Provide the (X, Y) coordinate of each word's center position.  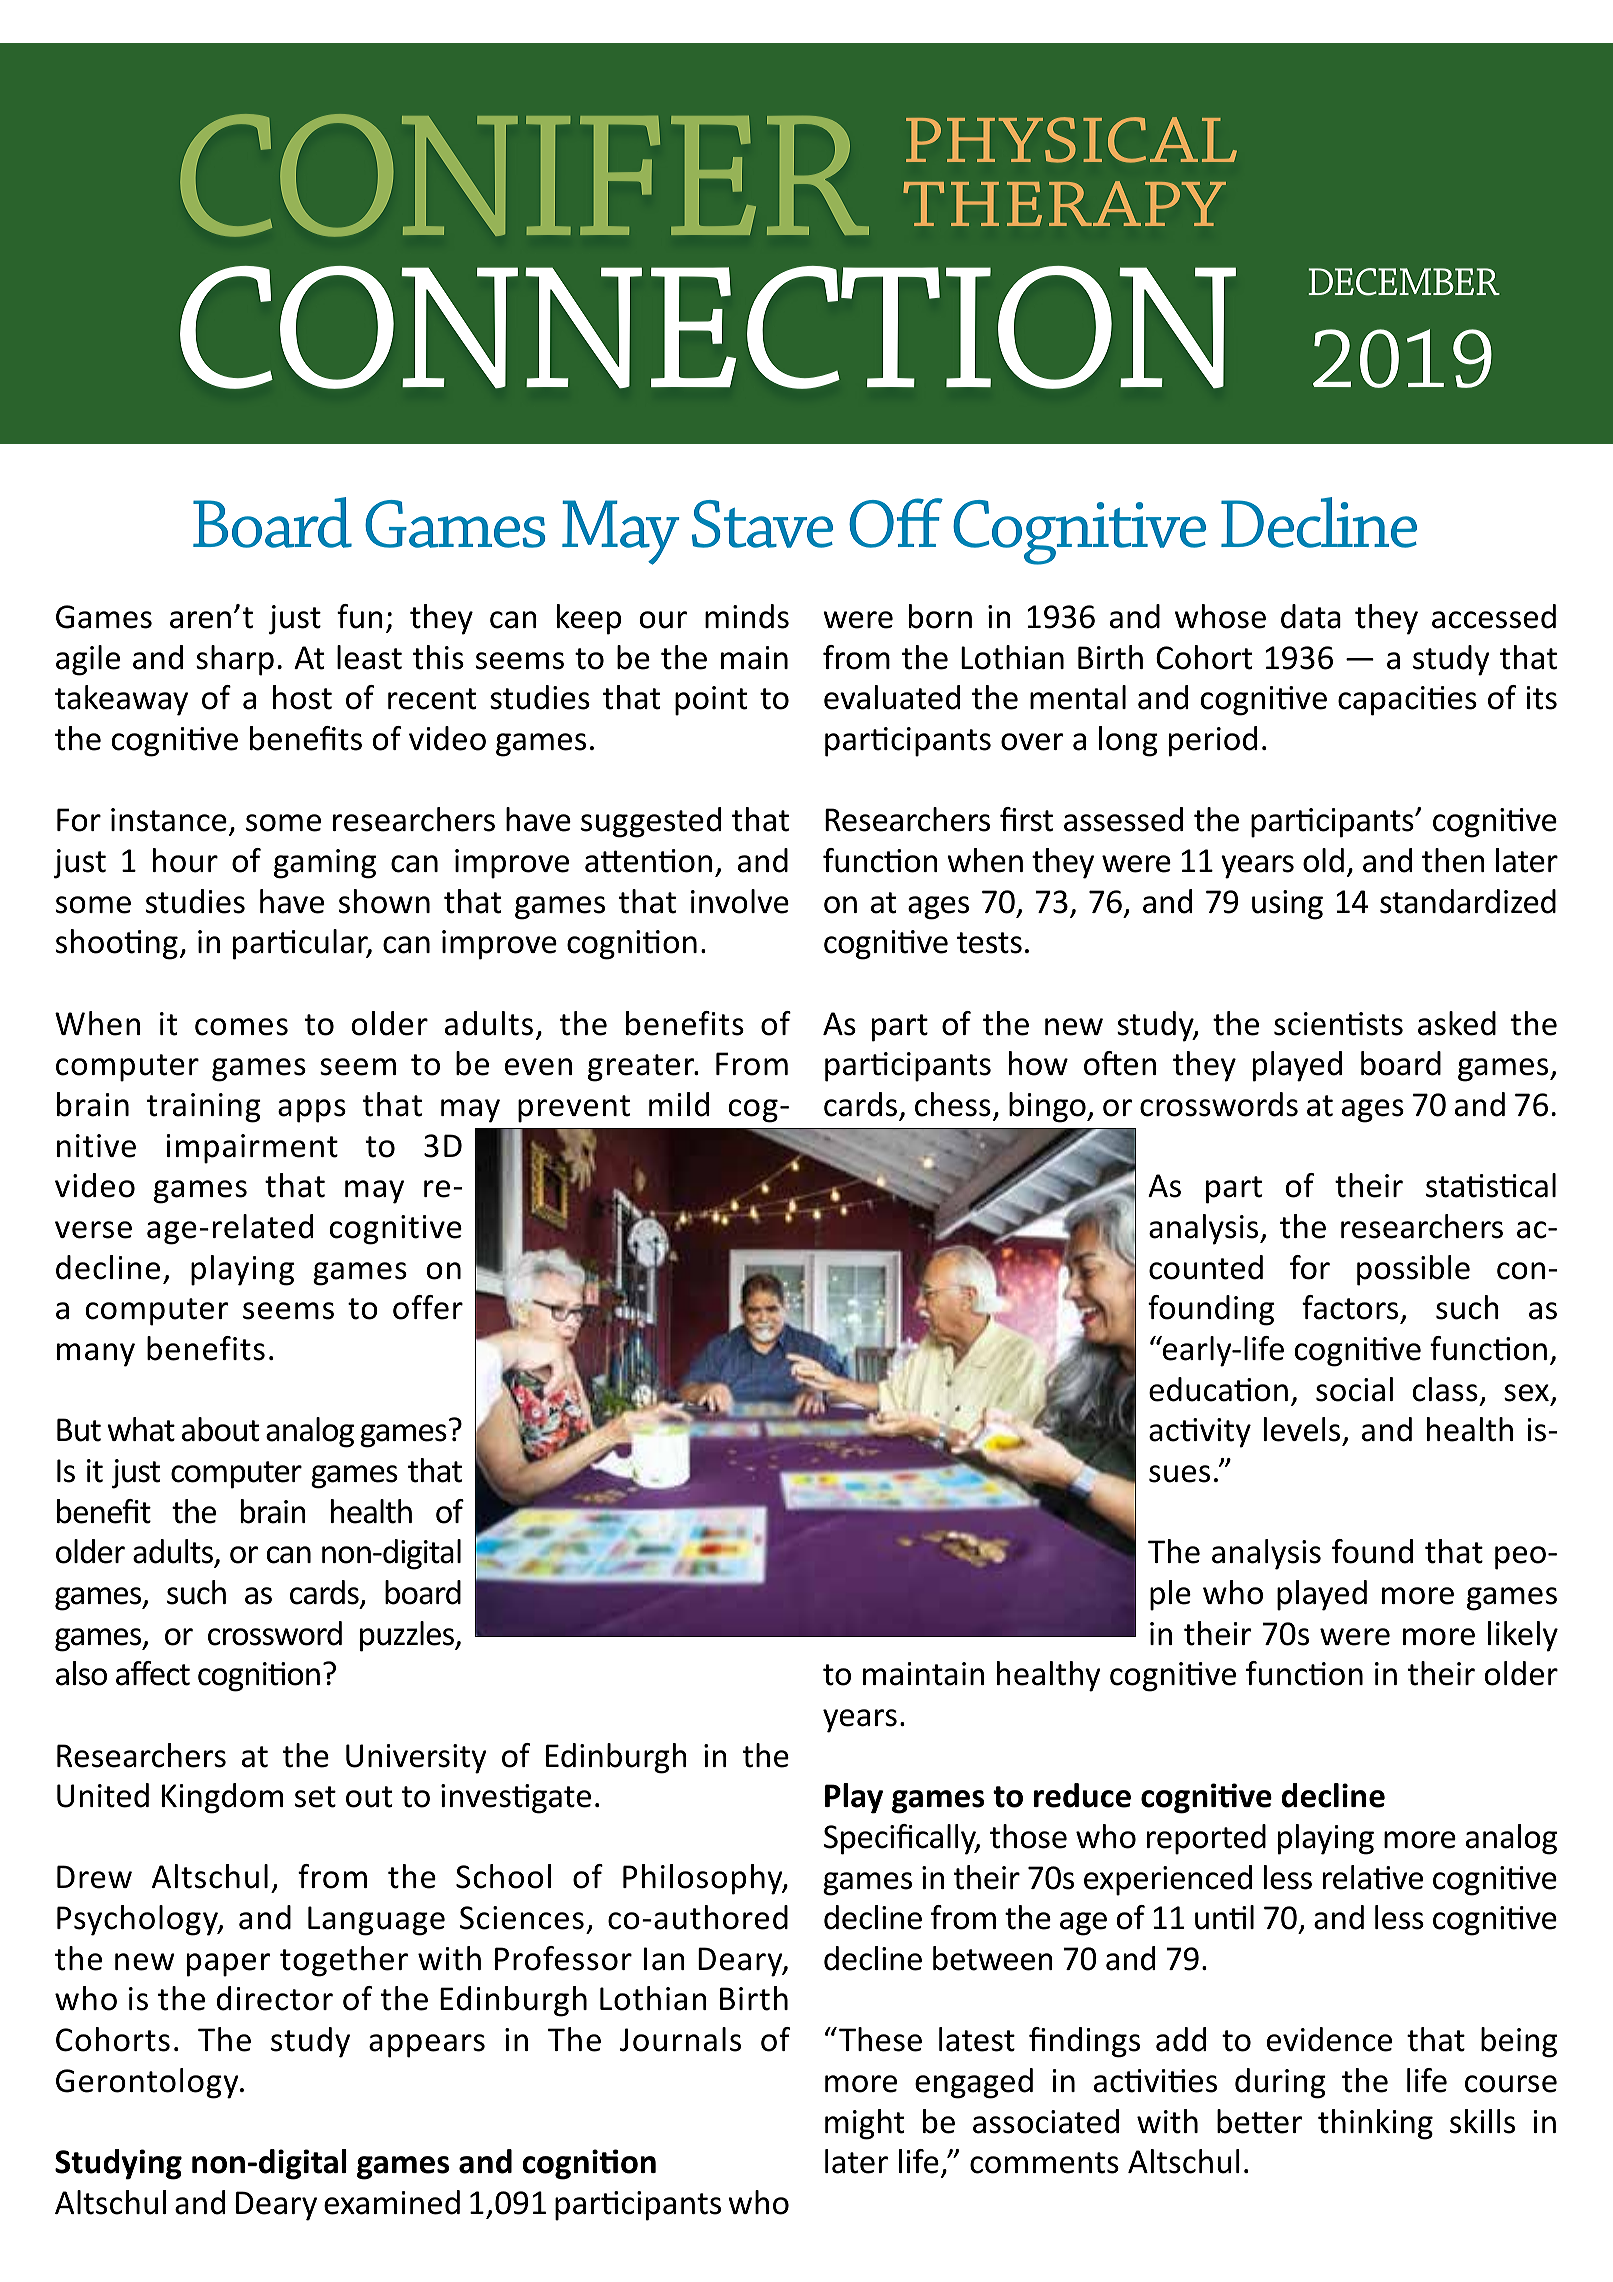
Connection (708, 327)
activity (1200, 1433)
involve (740, 901)
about (220, 1429)
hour (185, 860)
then (1453, 860)
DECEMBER (1404, 282)
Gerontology (148, 2083)
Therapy (1064, 203)
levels (1303, 1431)
